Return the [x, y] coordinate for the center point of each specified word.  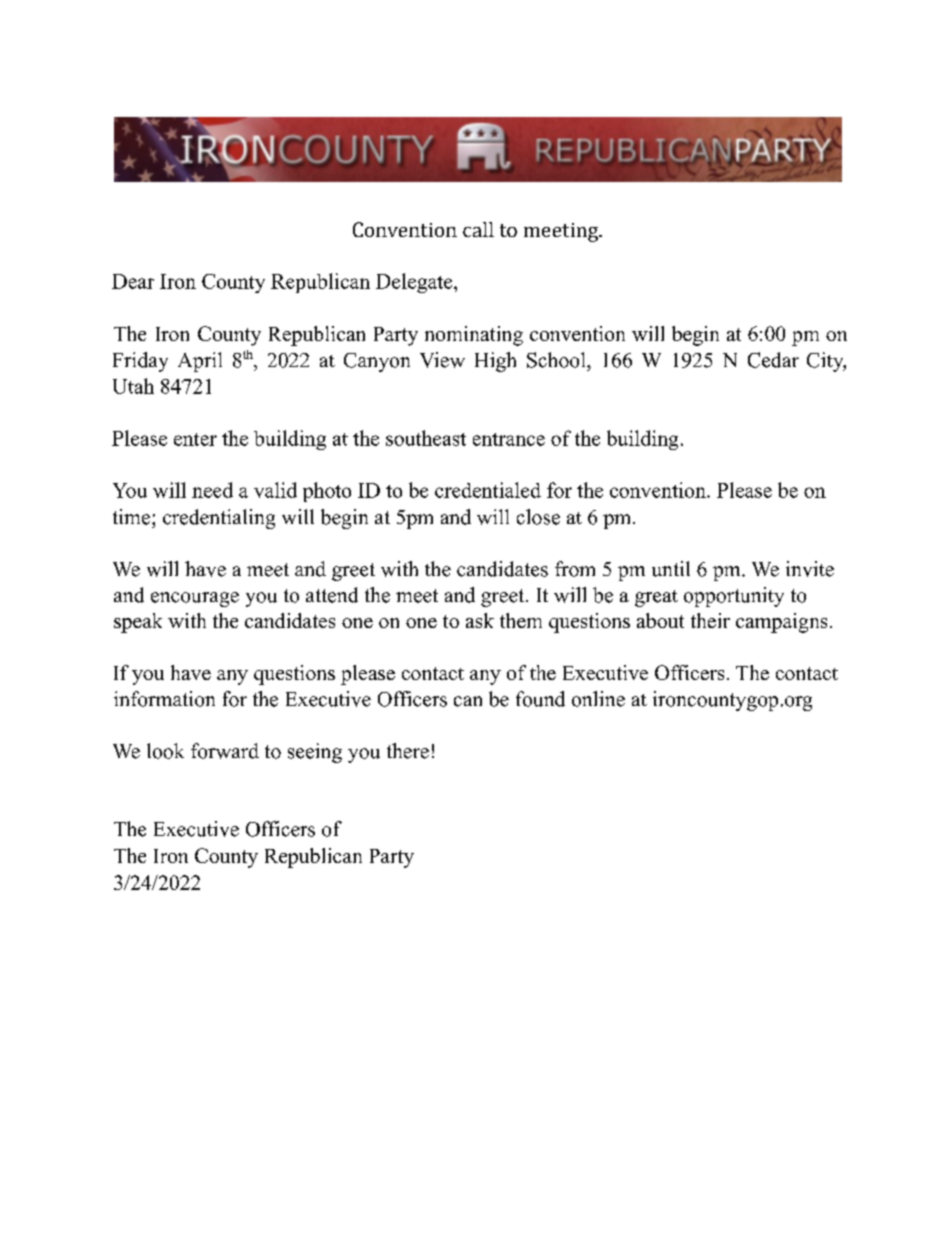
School [557, 360]
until [671, 569]
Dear [133, 281]
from [575, 569]
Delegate [414, 283]
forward [225, 751]
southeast [426, 438]
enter [195, 439]
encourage [195, 599]
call [478, 229]
